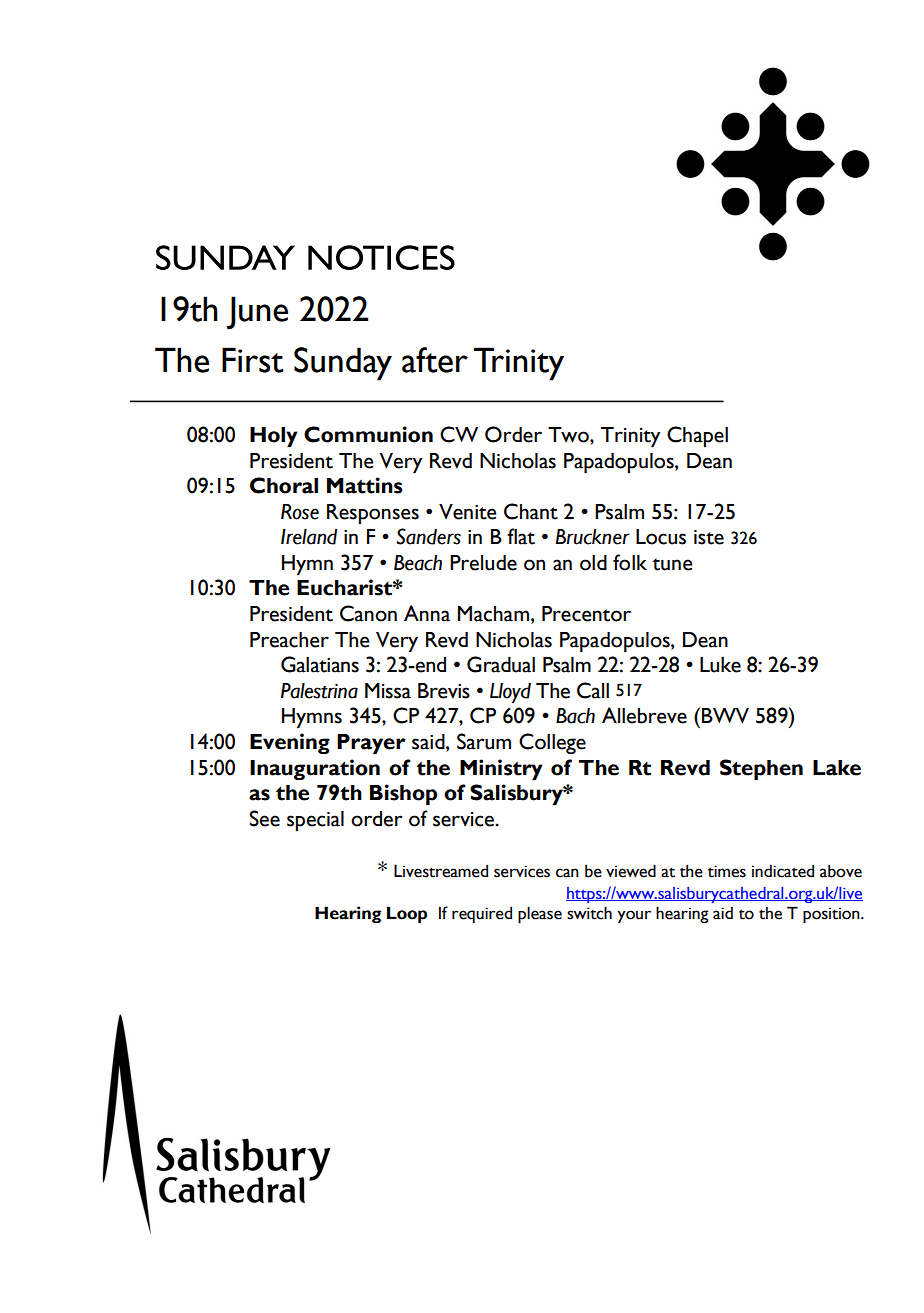  Describe the element at coordinates (569, 435) in the screenshot. I see `Two` at that location.
